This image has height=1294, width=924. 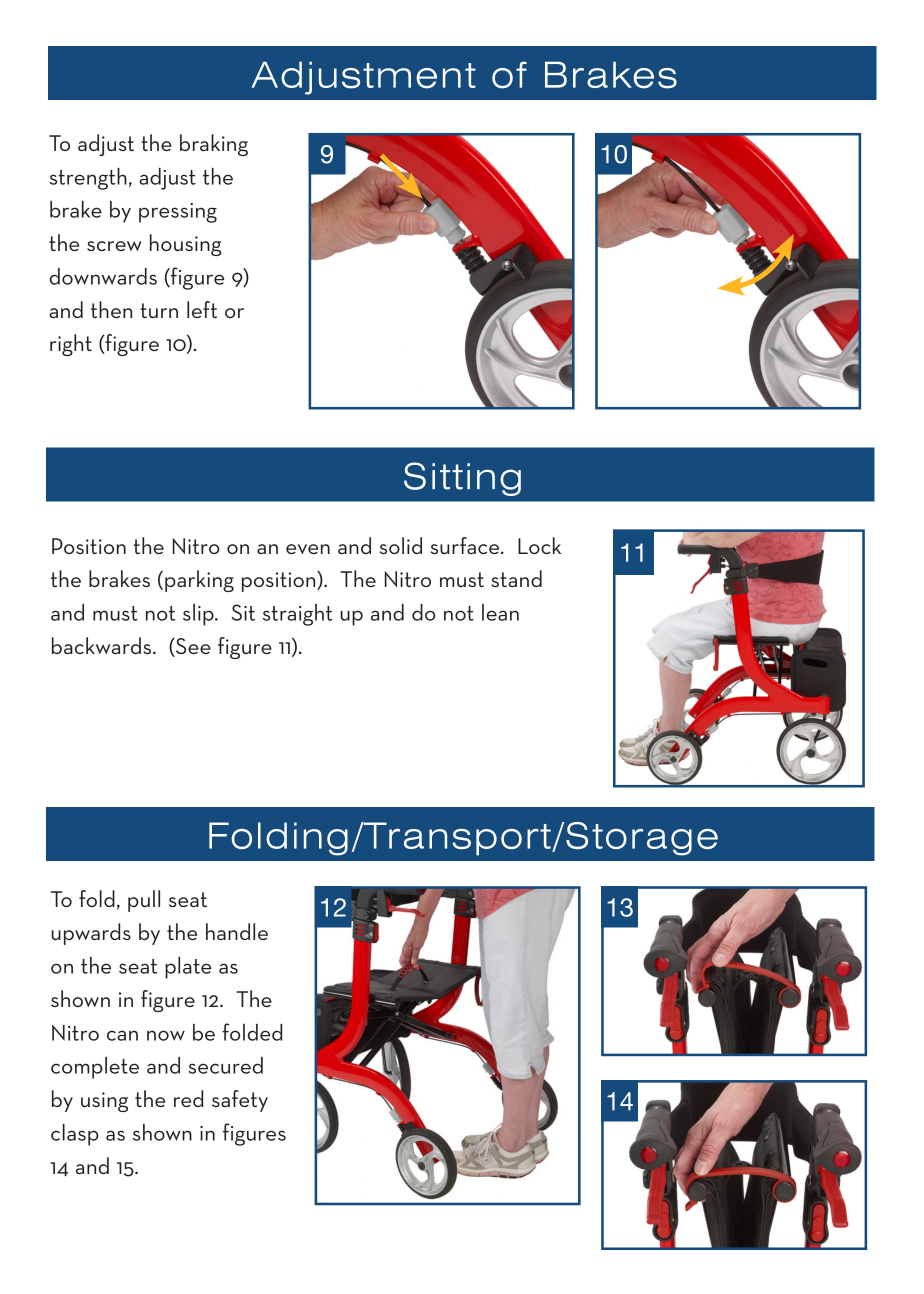 I want to click on straight, so click(x=298, y=615).
